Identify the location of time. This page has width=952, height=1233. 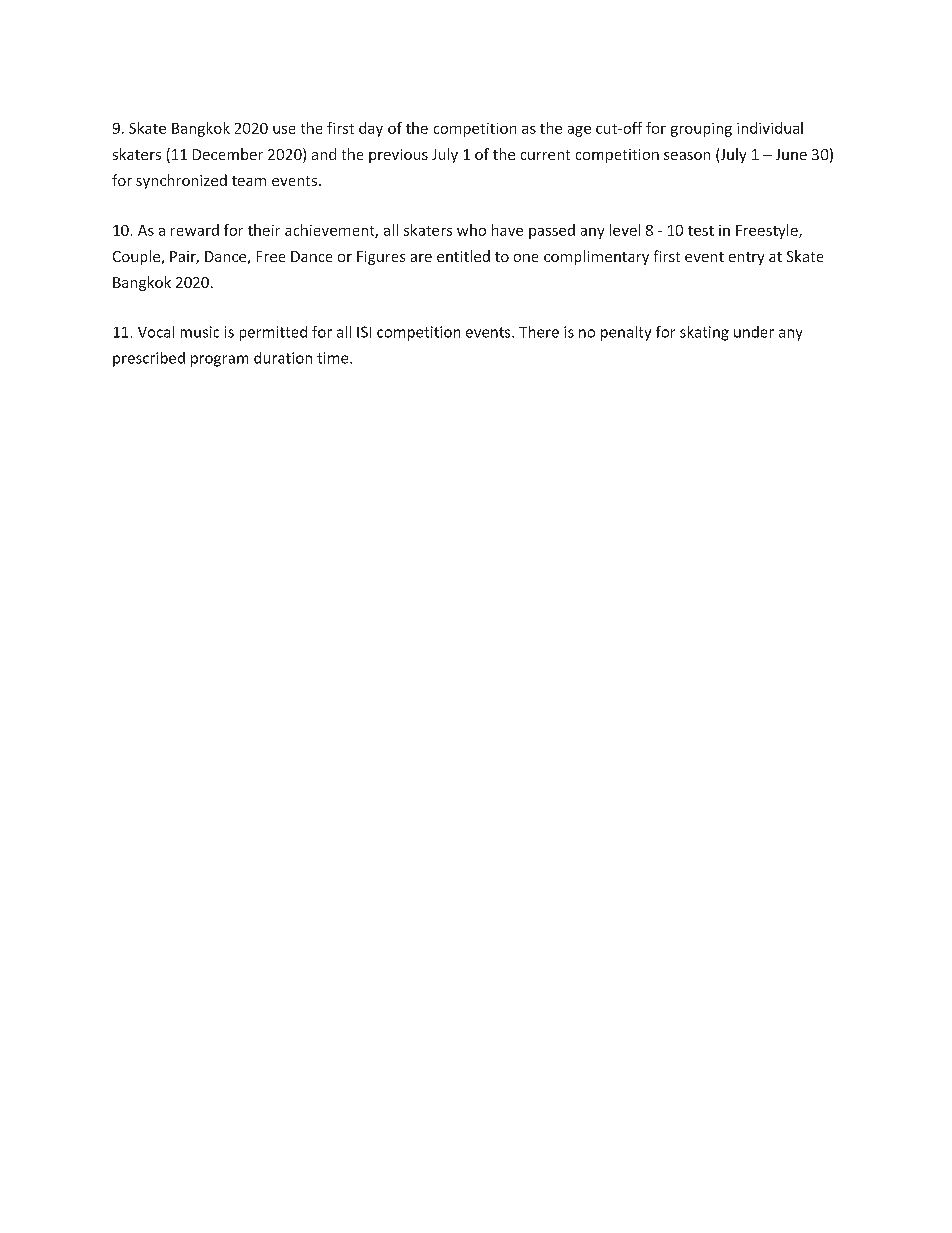
(334, 358).
